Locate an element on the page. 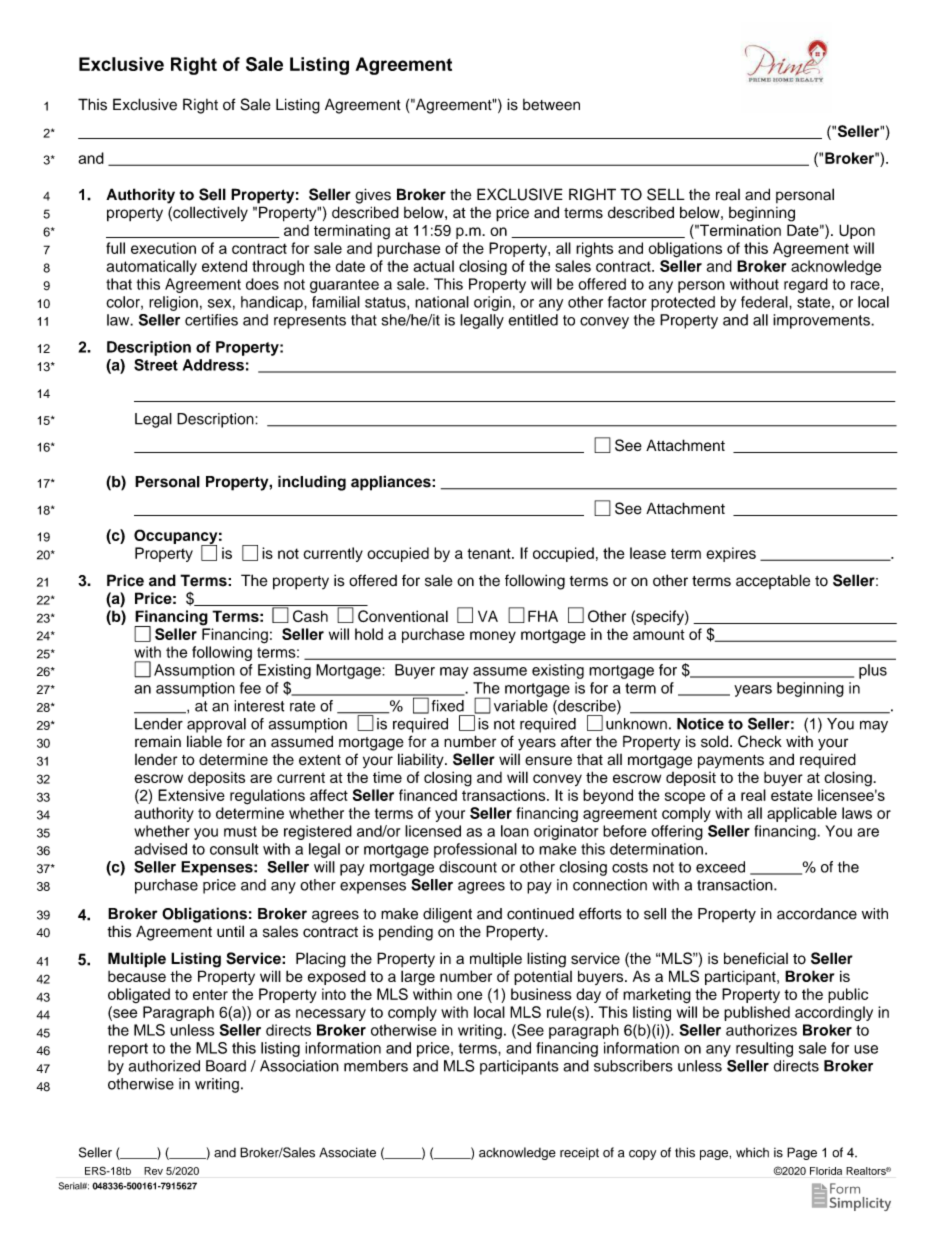  Rev is located at coordinates (153, 1171).
